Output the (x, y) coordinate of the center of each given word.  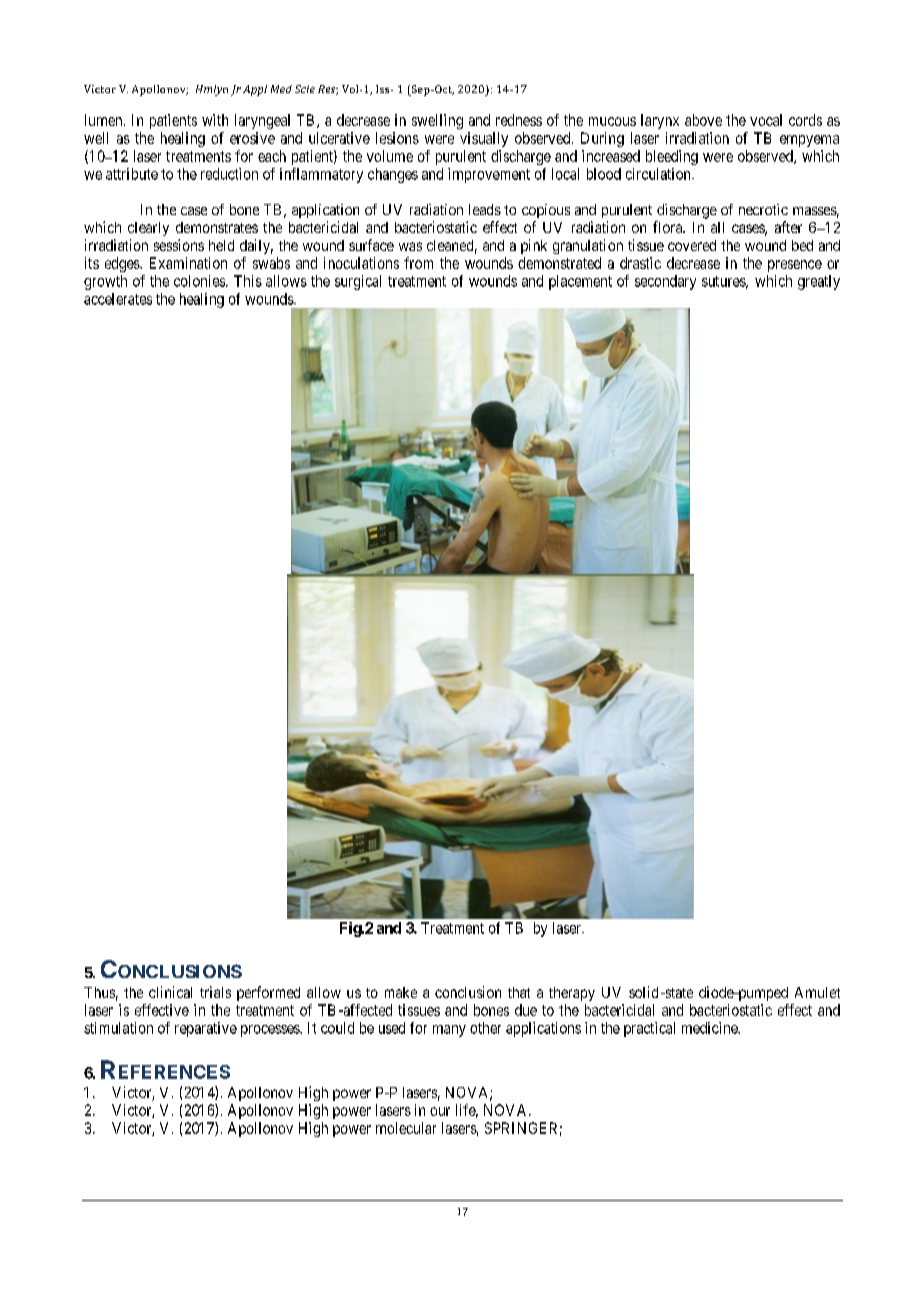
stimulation (118, 1028)
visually (484, 139)
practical (649, 1029)
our (440, 1111)
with (215, 120)
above (703, 120)
